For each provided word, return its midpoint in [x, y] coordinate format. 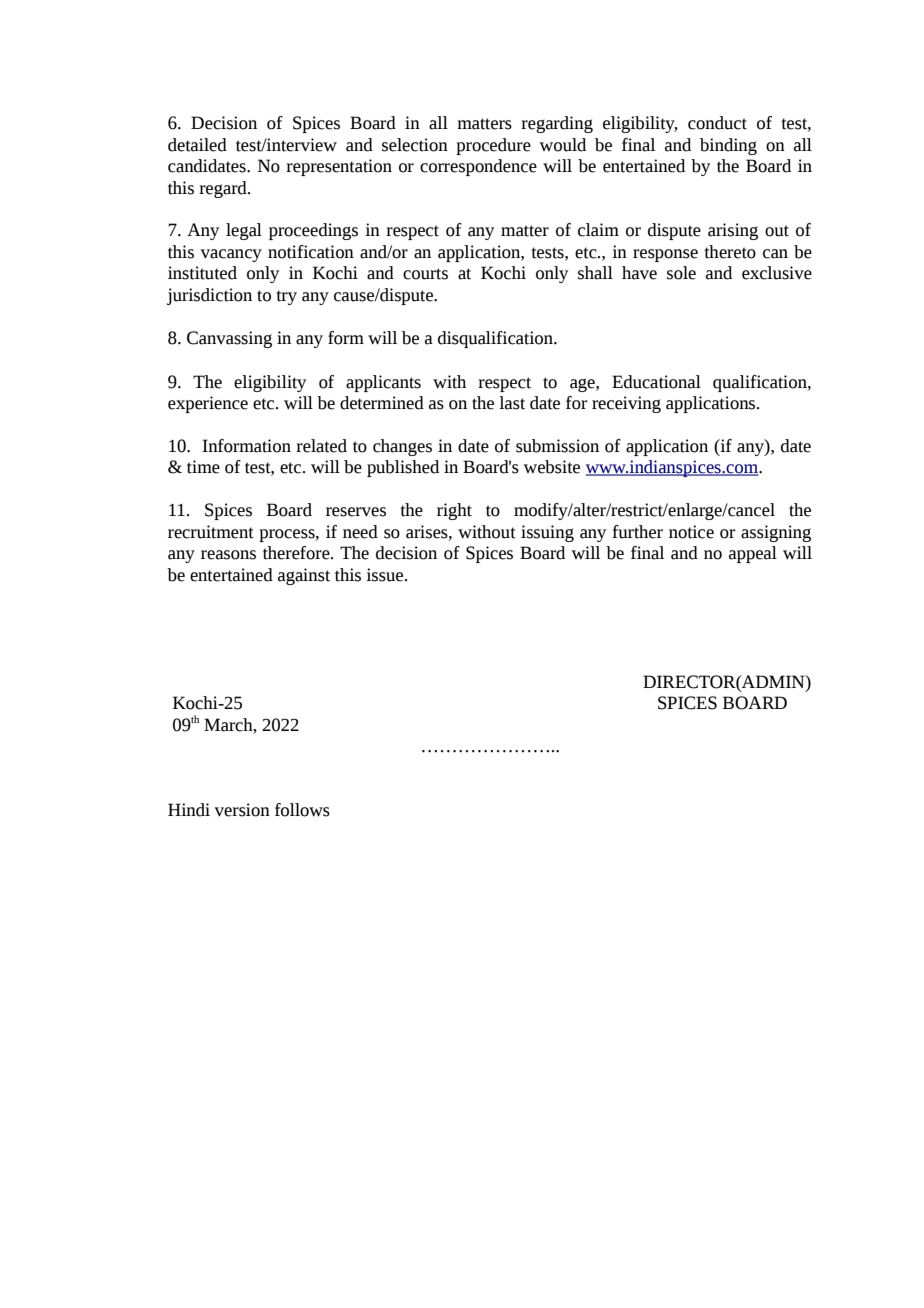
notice [691, 532]
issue [386, 575]
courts [425, 274]
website [552, 467]
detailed [197, 145]
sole [681, 273]
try [286, 297]
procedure [493, 146]
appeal [753, 554]
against [304, 576]
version [242, 810]
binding [728, 146]
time [203, 467]
